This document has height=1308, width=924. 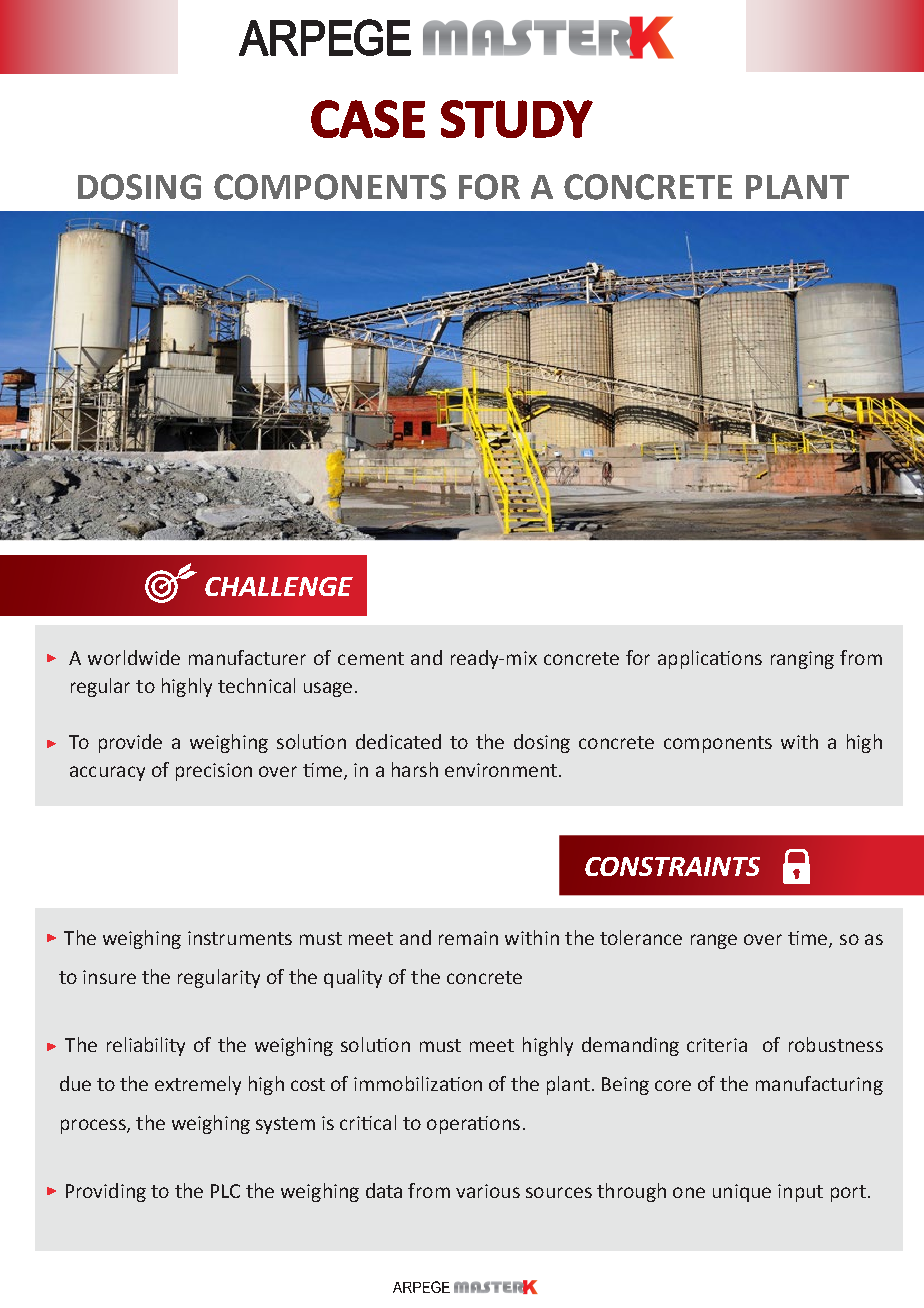 What do you see at coordinates (371, 658) in the document?
I see `cement` at bounding box center [371, 658].
